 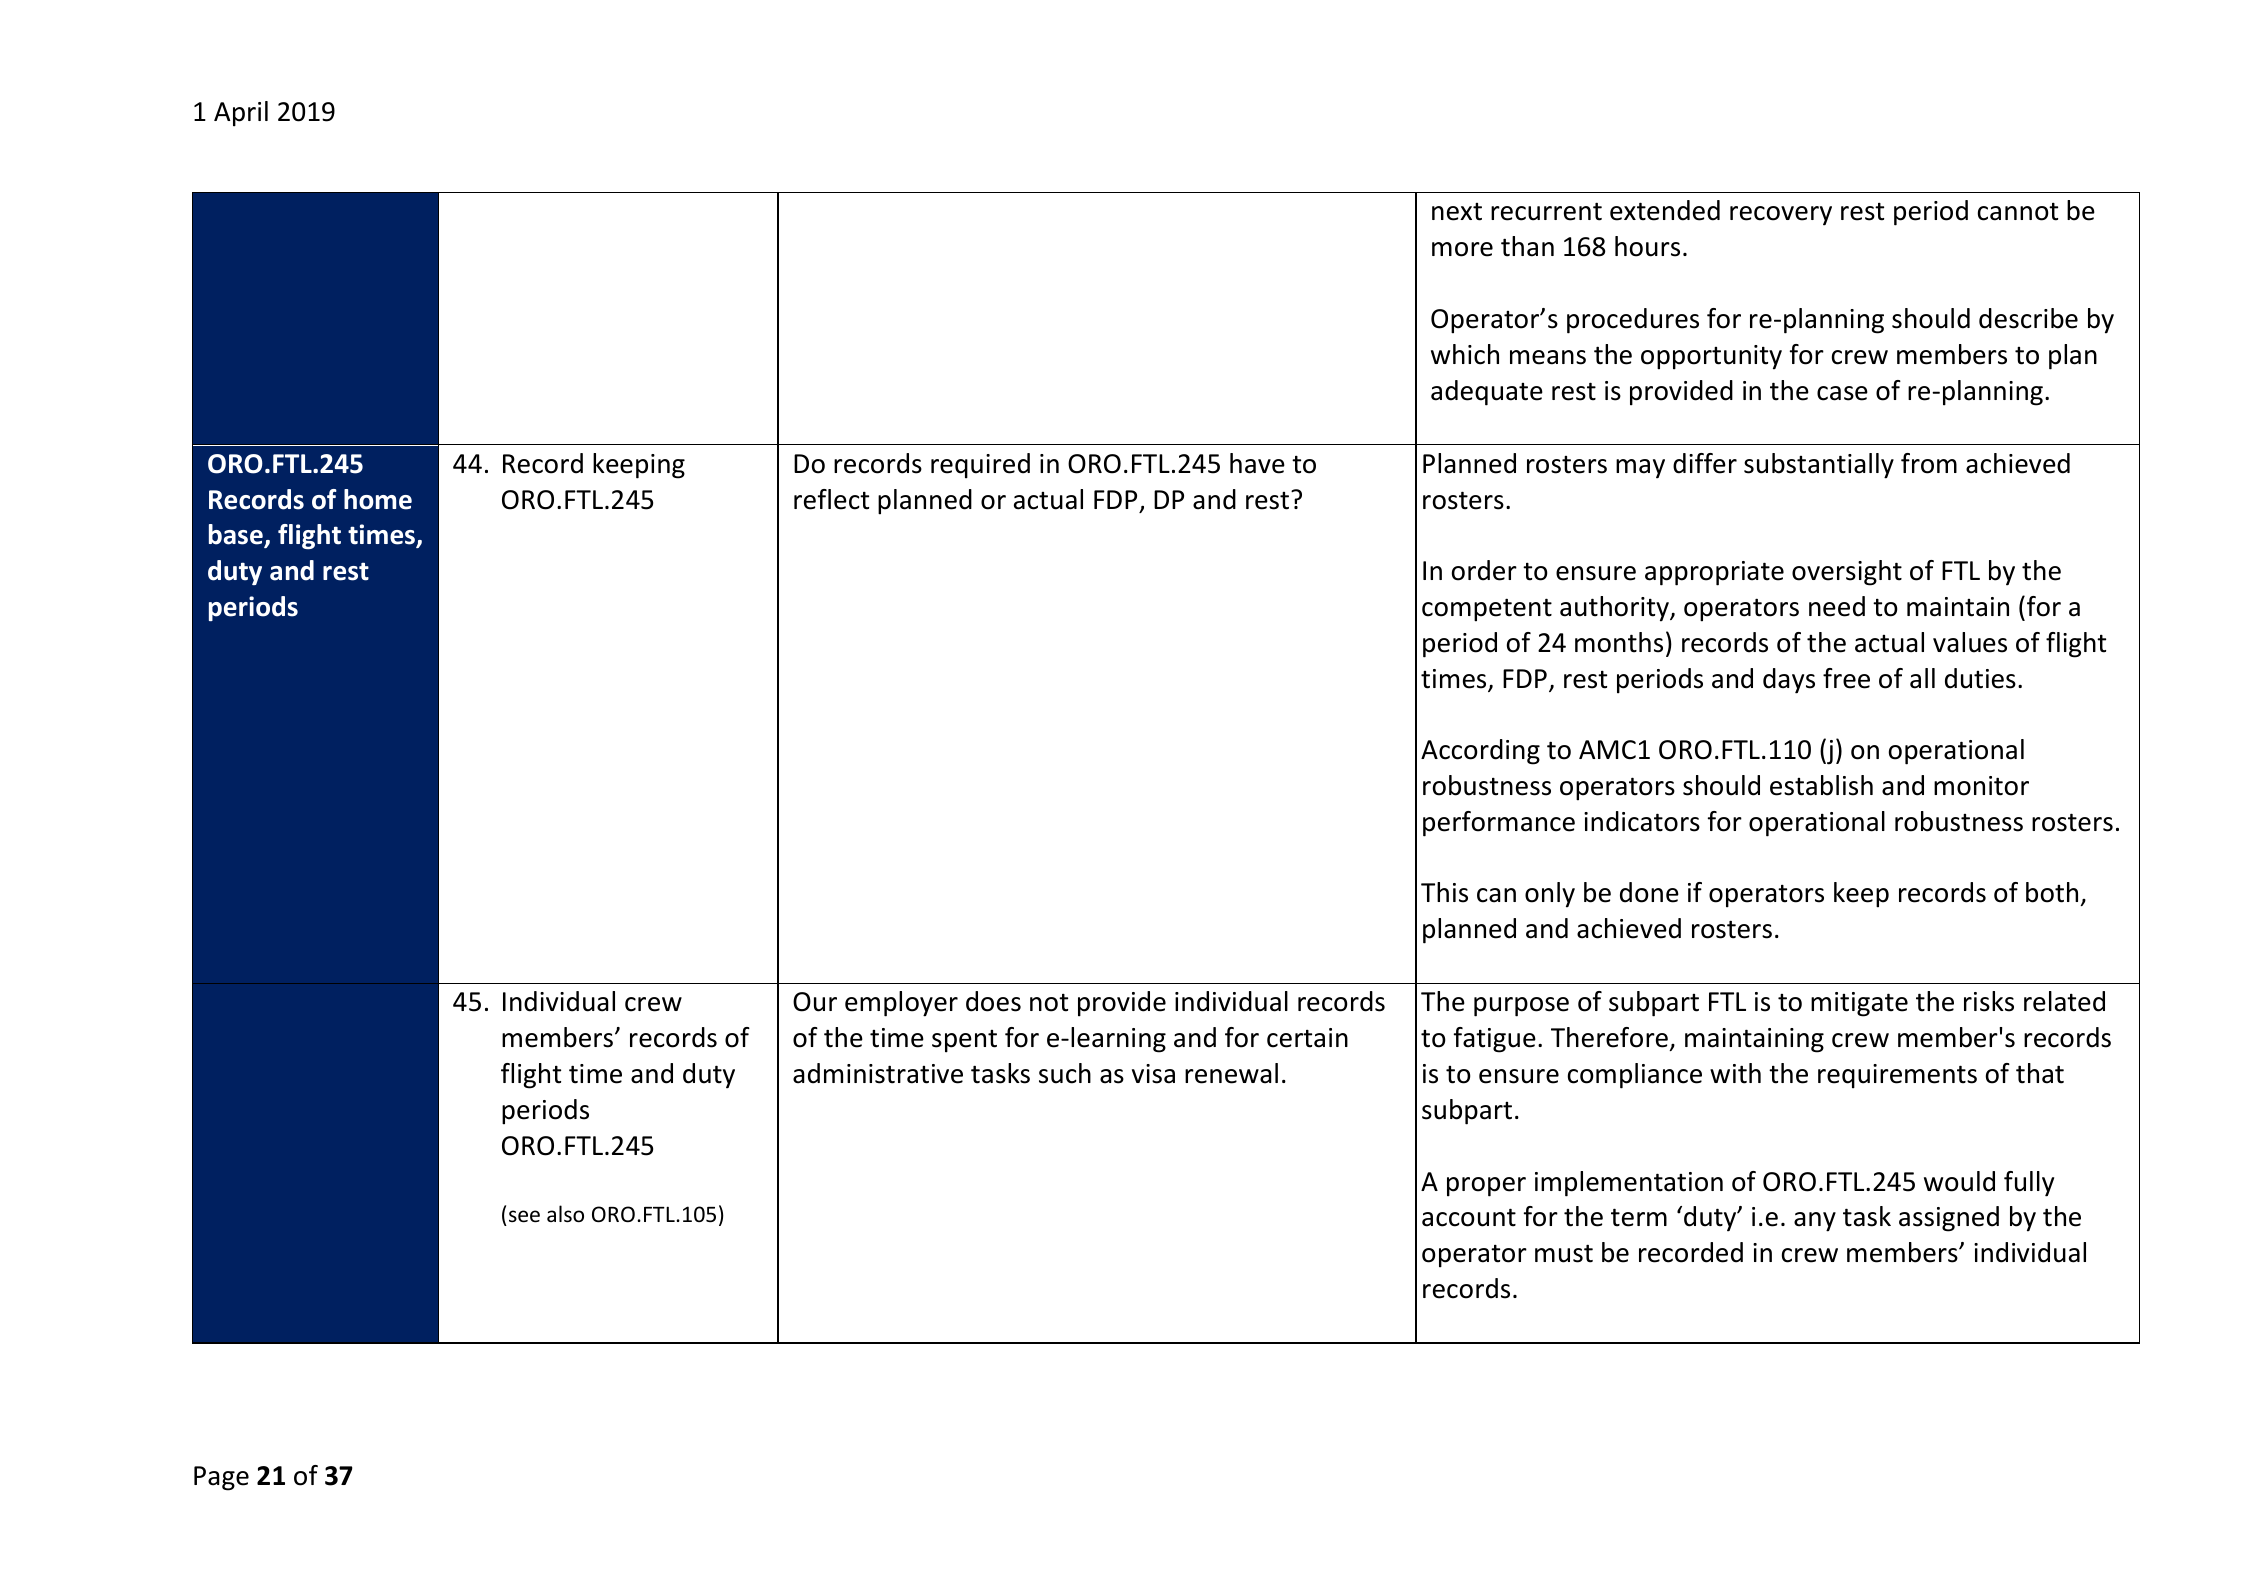 What do you see at coordinates (901, 1004) in the image?
I see `employer` at bounding box center [901, 1004].
